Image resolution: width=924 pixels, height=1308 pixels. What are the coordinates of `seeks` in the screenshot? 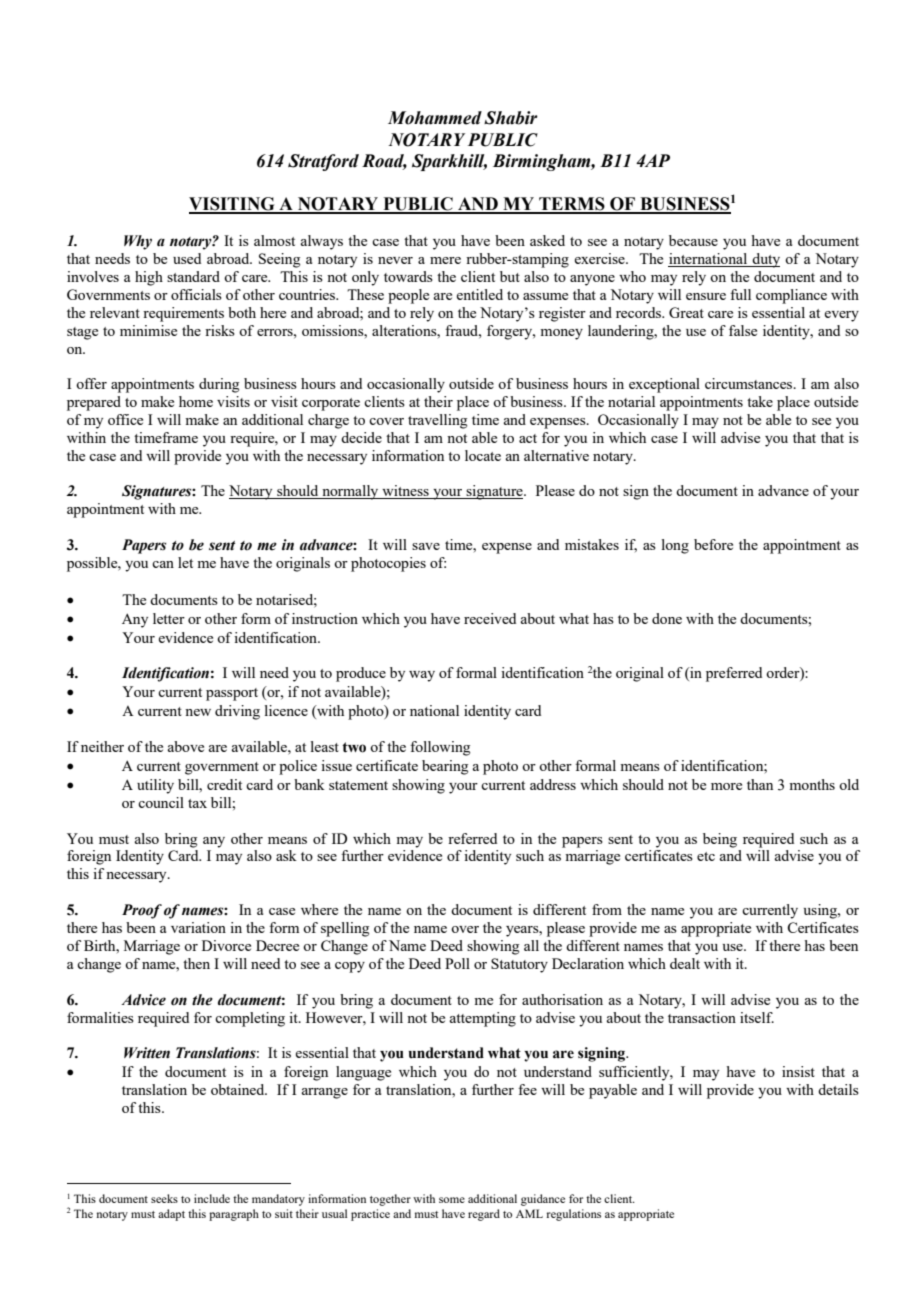 It's located at (164, 1198).
